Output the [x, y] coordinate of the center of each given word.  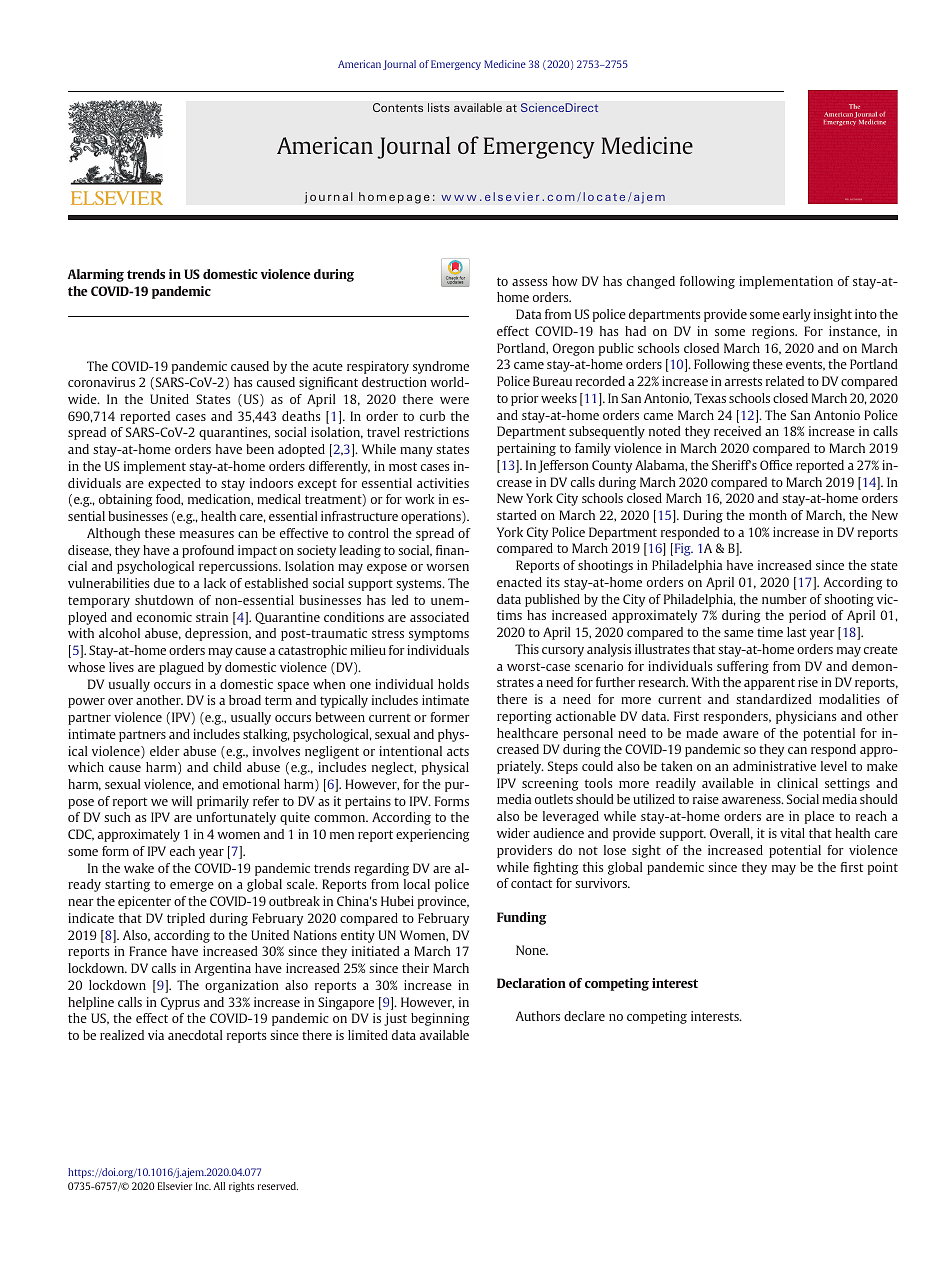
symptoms [439, 635]
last [797, 632]
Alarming [96, 275]
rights [241, 1187]
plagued [181, 668]
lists [439, 107]
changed [651, 282]
